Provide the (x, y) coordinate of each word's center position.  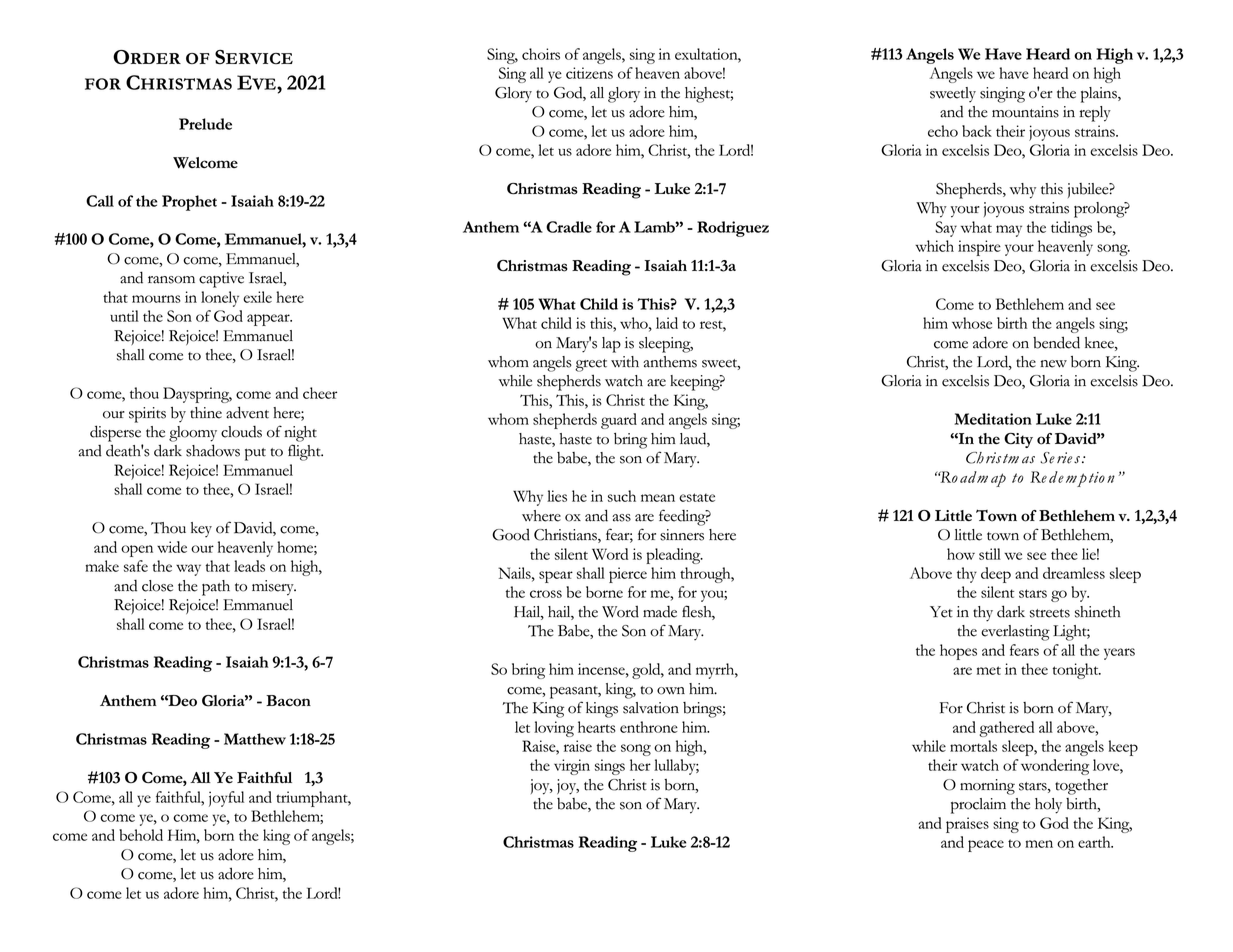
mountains (1025, 112)
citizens (589, 73)
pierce (628, 575)
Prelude (205, 124)
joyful (226, 799)
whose (972, 323)
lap (611, 345)
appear (269, 320)
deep (996, 575)
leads (249, 566)
